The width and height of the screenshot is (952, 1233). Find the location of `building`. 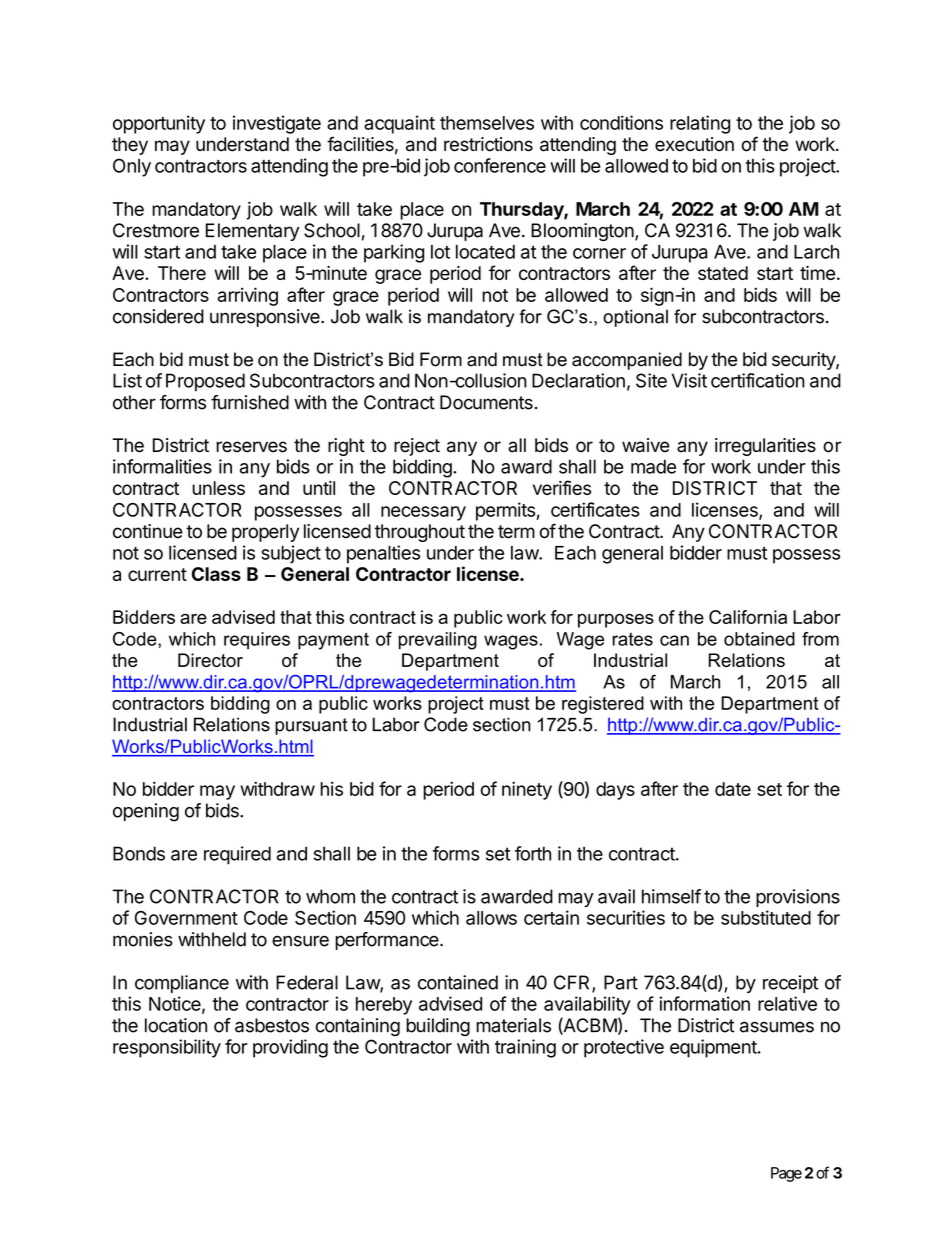

building is located at coordinates (438, 1027).
